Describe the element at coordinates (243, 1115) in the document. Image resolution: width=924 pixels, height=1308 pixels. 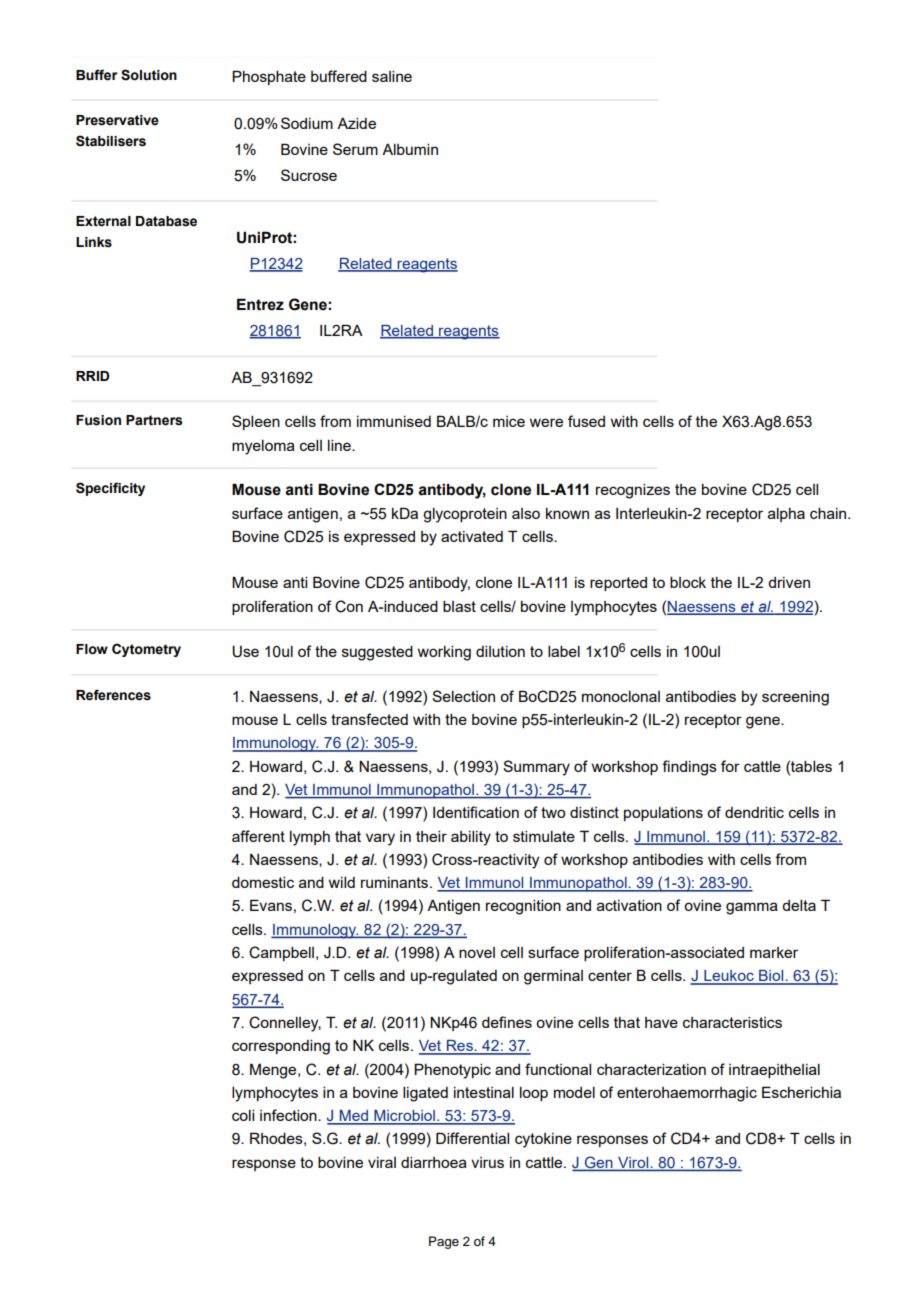
I see `coli` at that location.
